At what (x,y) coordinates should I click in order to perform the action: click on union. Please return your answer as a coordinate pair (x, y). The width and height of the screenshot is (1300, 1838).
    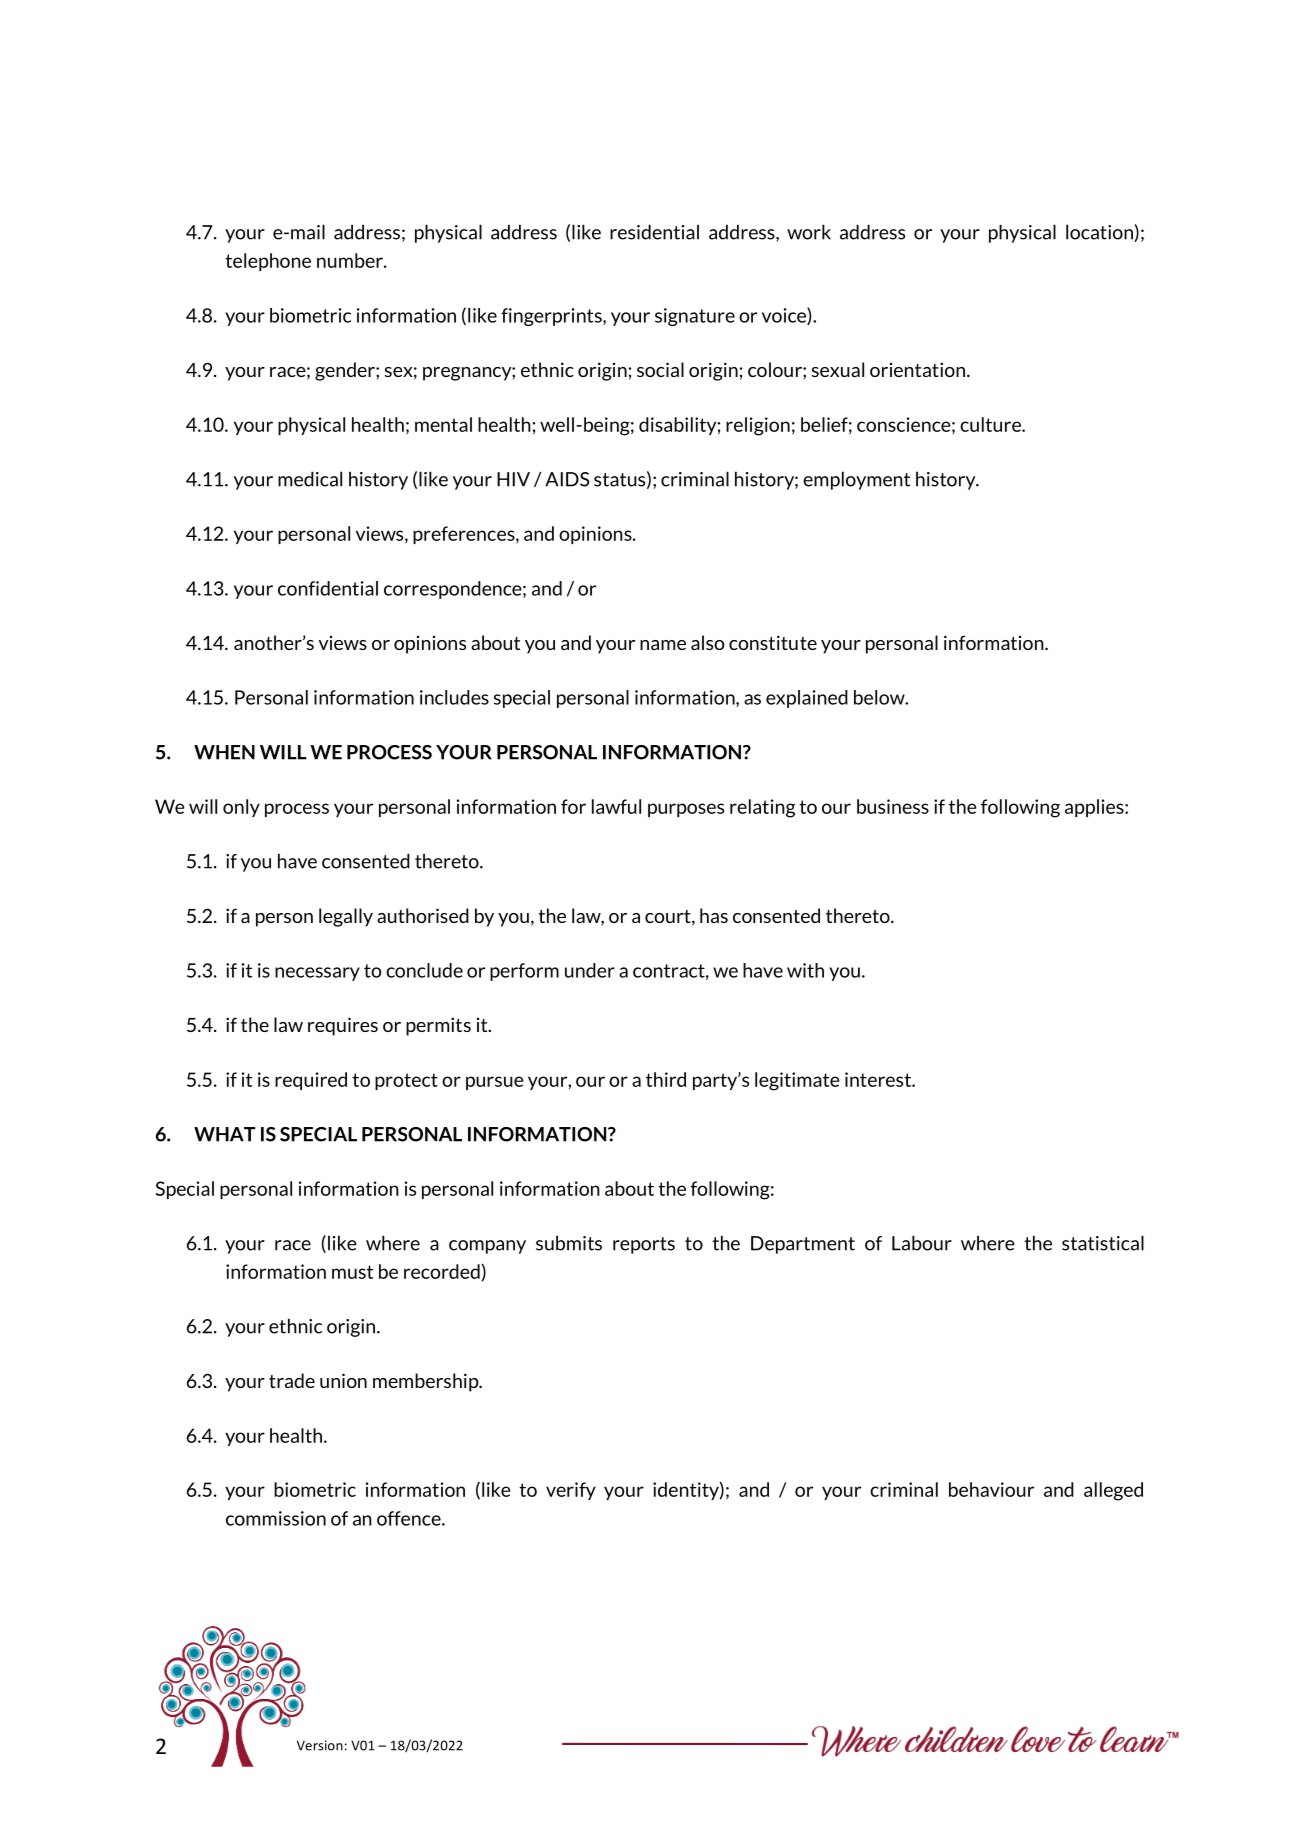
    Looking at the image, I should click on (343, 1380).
